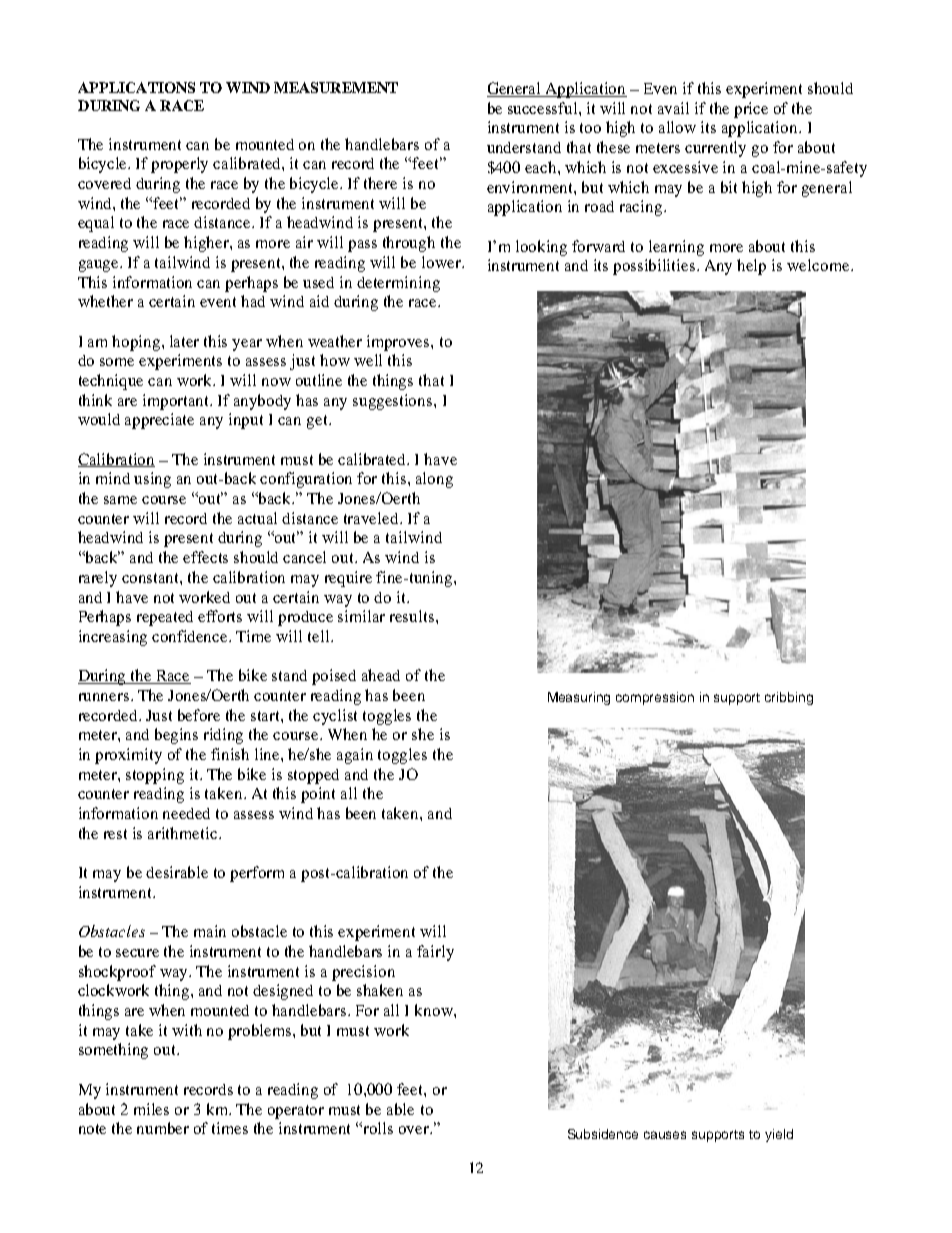 The image size is (952, 1233). What do you see at coordinates (152, 480) in the screenshot?
I see `using` at bounding box center [152, 480].
